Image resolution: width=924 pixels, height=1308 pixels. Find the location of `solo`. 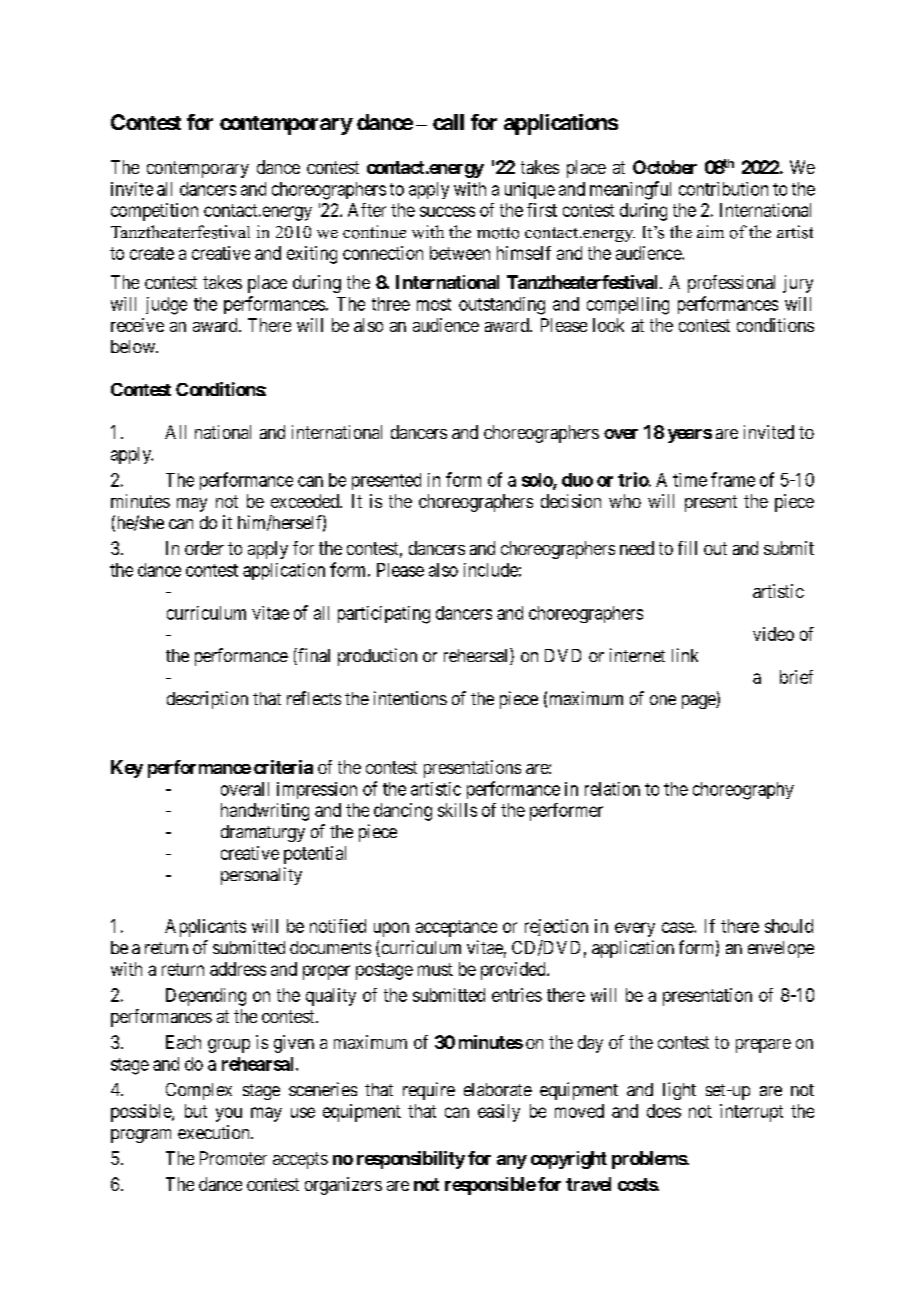

solo is located at coordinates (538, 481).
